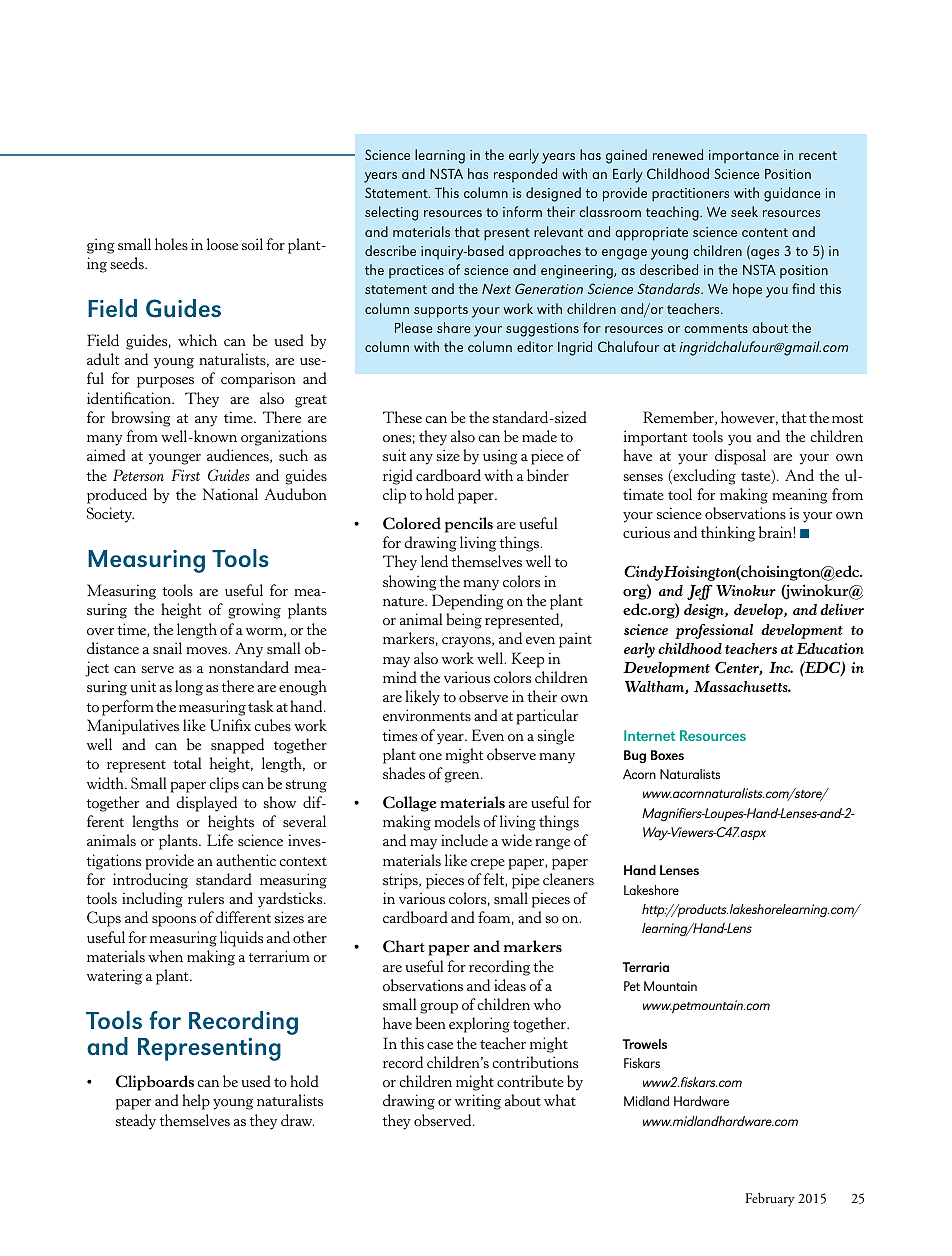 The height and width of the screenshot is (1256, 952). What do you see at coordinates (171, 244) in the screenshot?
I see `holes` at bounding box center [171, 244].
